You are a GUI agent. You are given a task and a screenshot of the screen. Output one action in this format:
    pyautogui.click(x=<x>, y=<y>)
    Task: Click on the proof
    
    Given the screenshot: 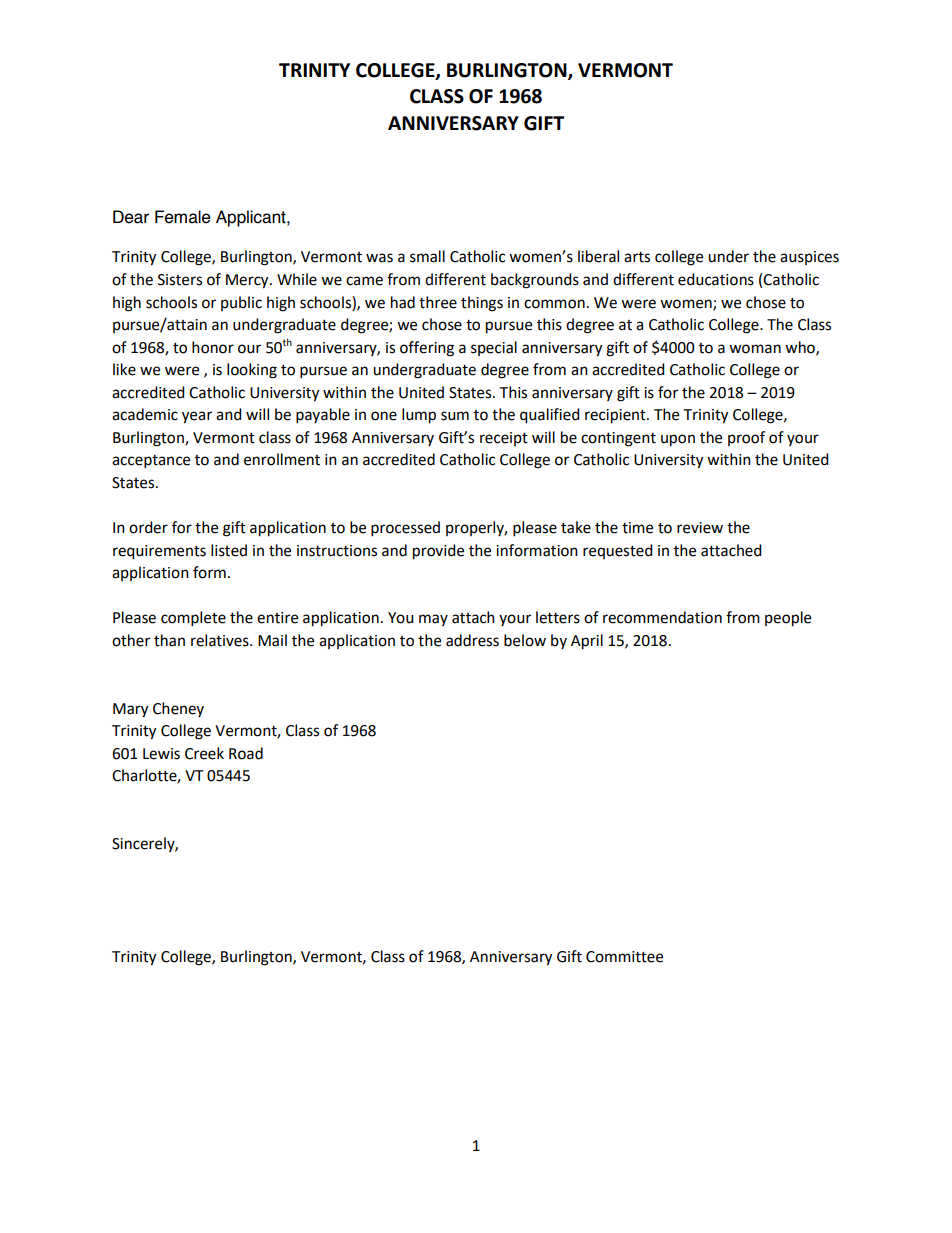 What is the action you would take?
    pyautogui.click(x=746, y=438)
